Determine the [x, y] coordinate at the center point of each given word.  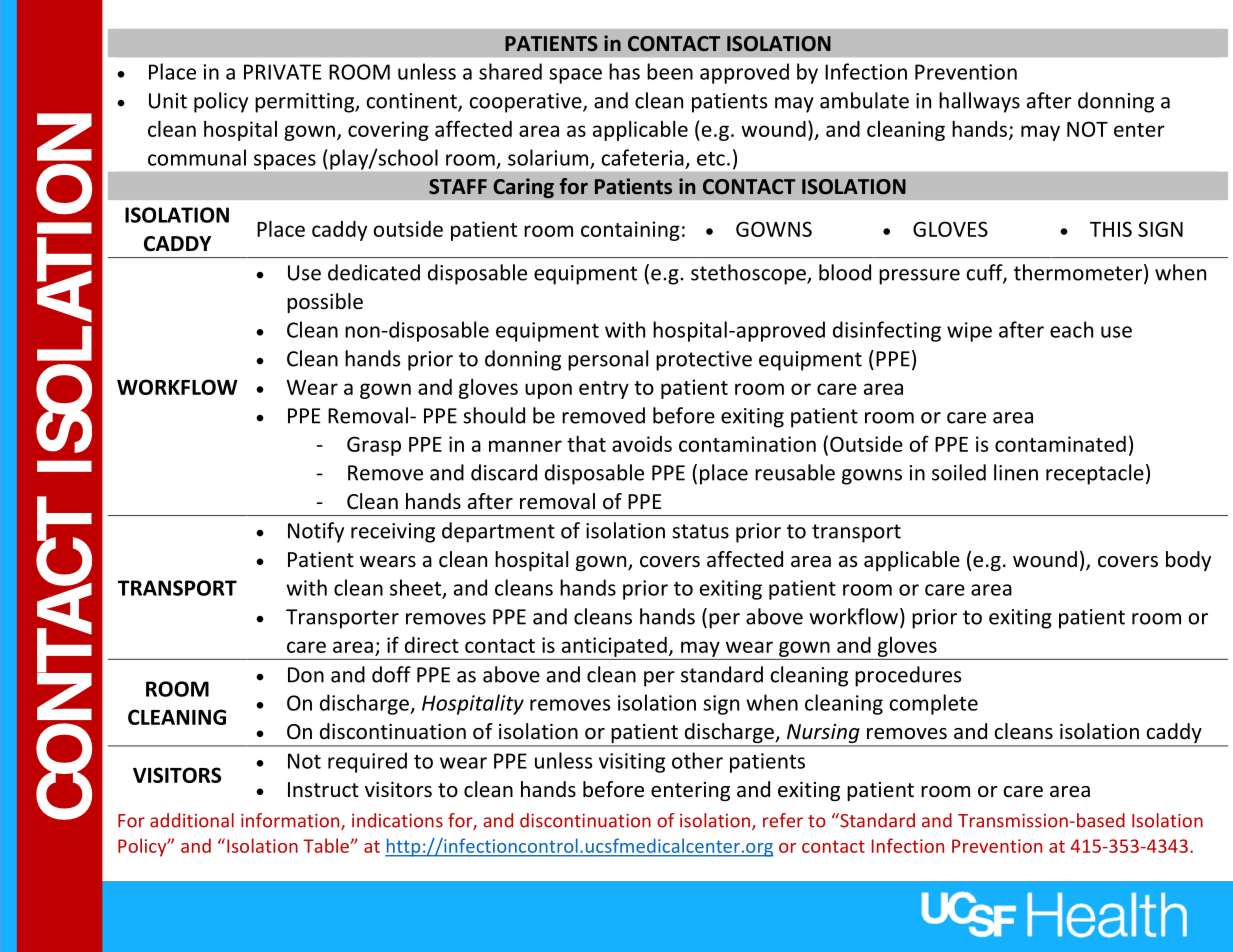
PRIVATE [283, 72]
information [291, 821]
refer [783, 820]
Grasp [374, 446]
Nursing [823, 735]
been [670, 71]
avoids [642, 444]
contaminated [1060, 444]
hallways [979, 102]
